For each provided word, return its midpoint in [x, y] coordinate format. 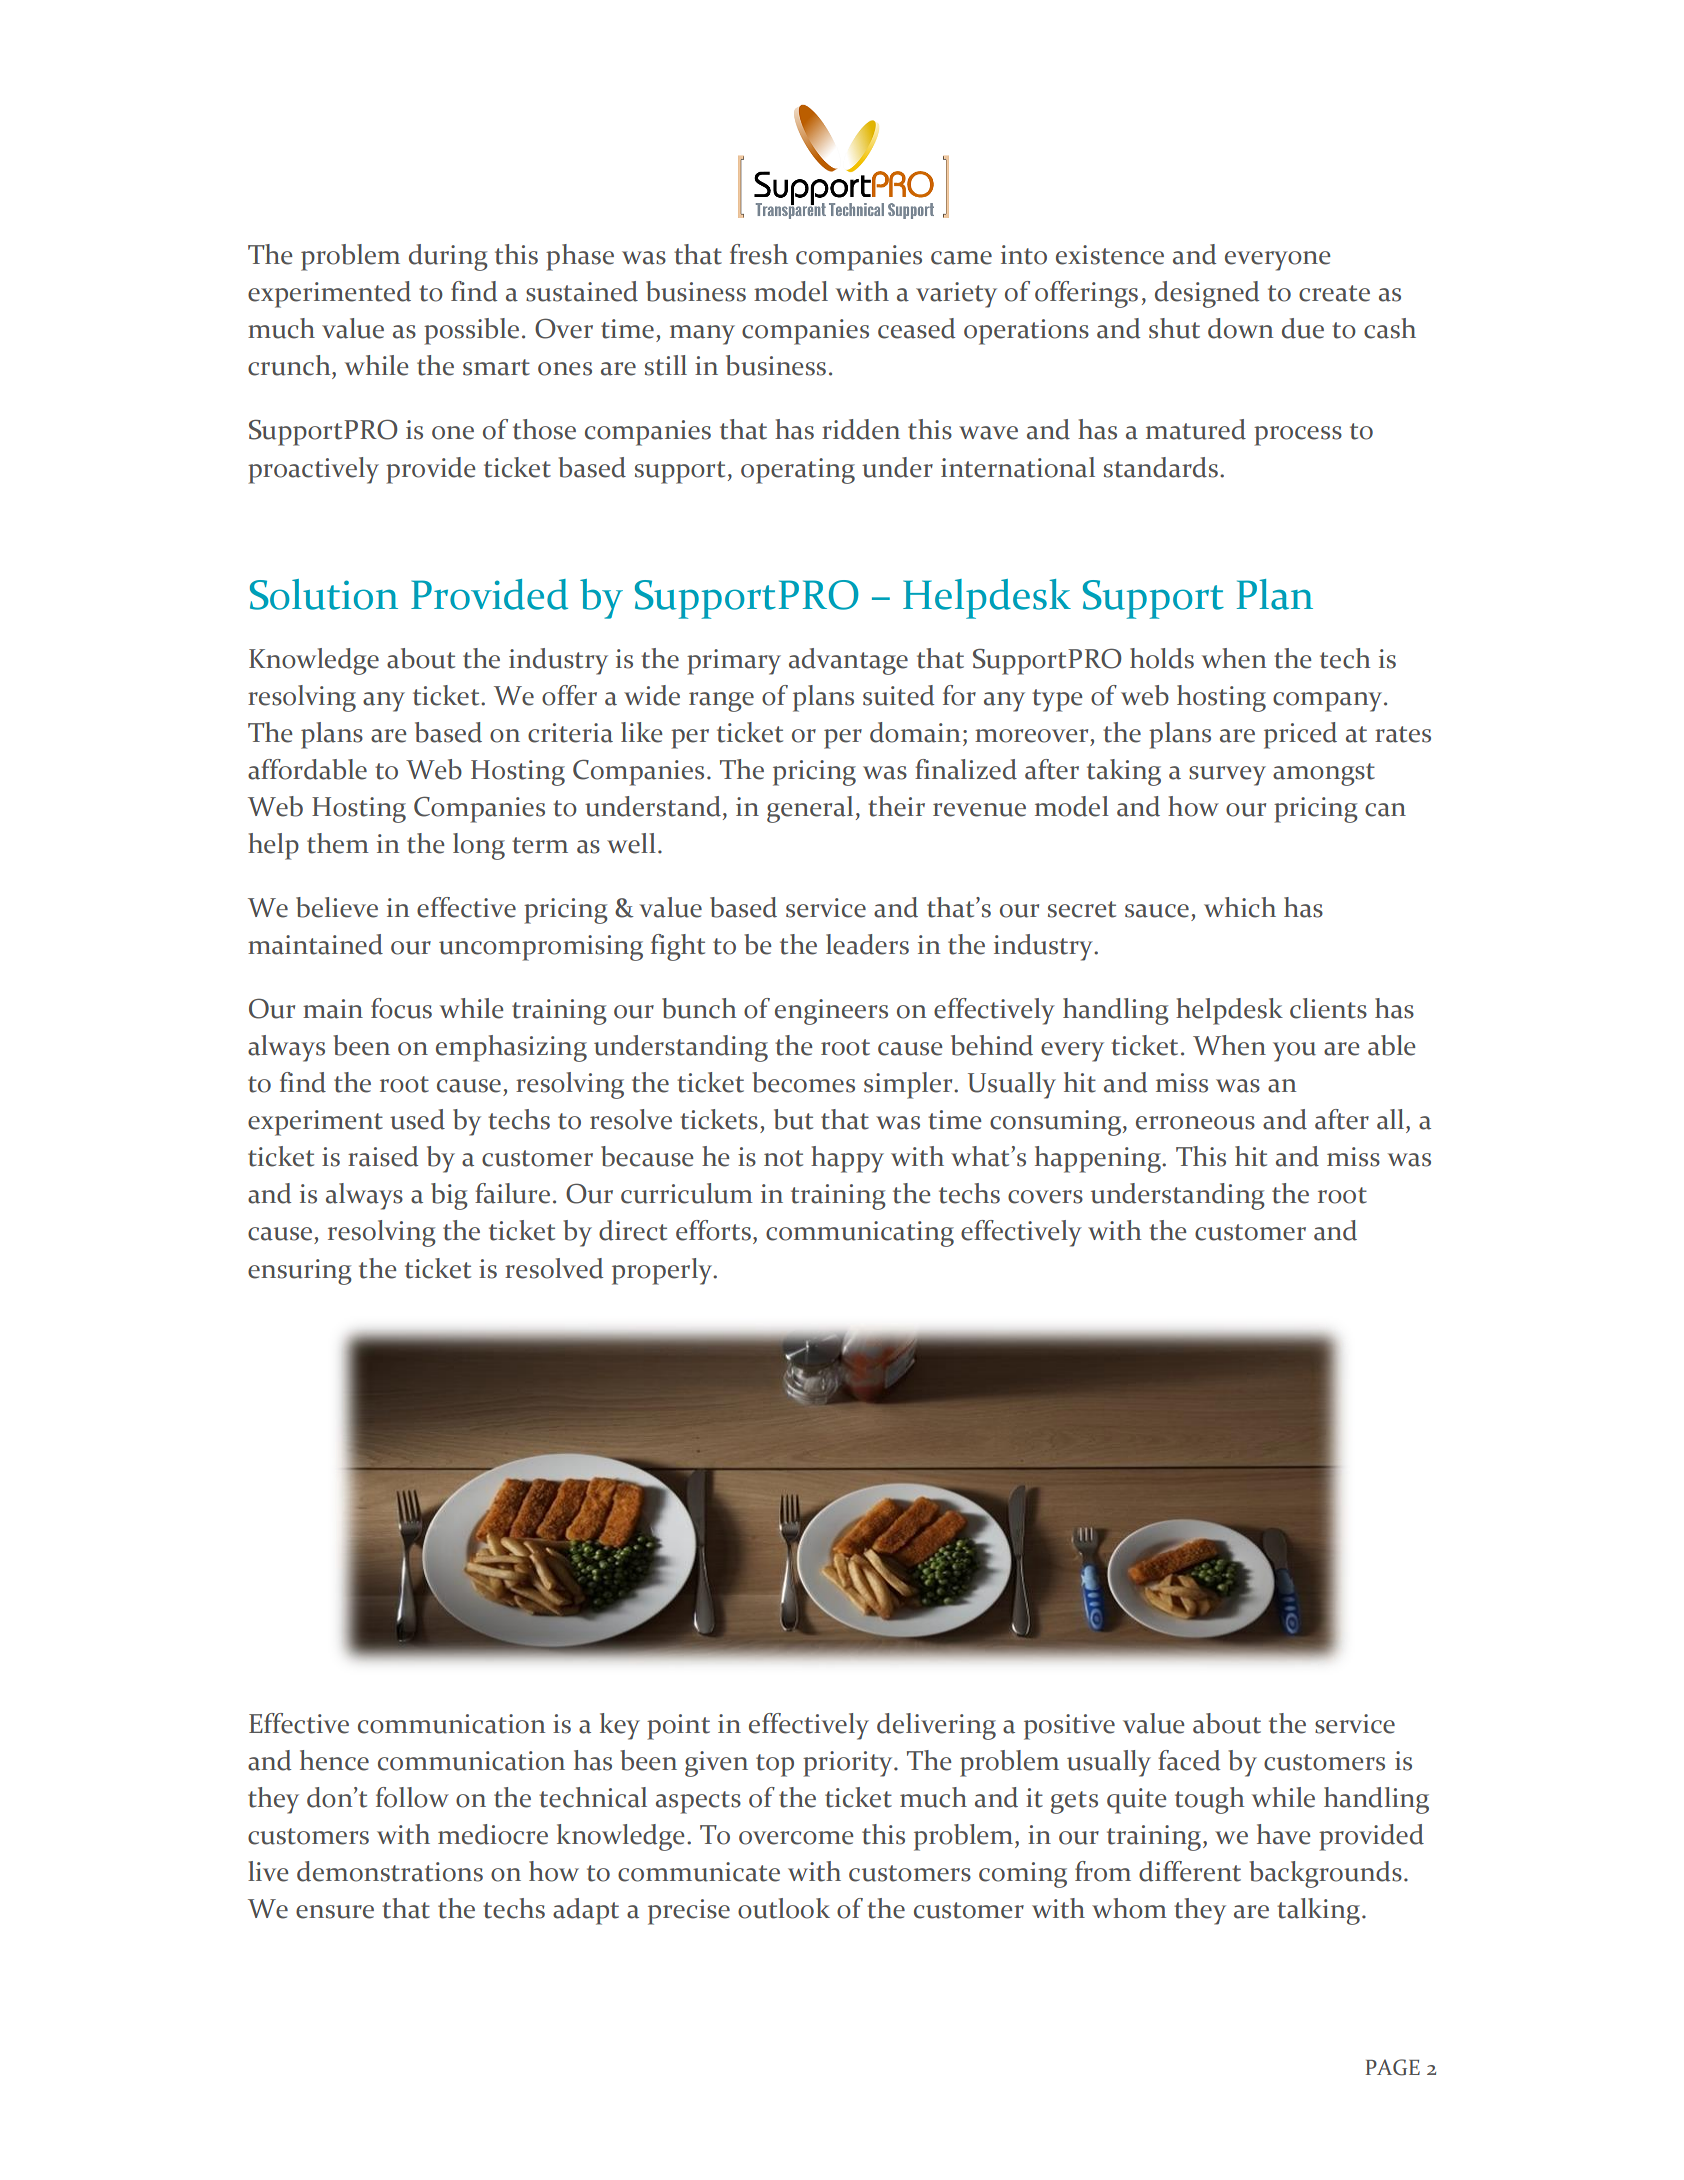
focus [401, 1008]
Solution [324, 594]
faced [1189, 1760]
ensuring [300, 1272]
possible [471, 331]
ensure [335, 1912]
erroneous [1195, 1123]
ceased [916, 328]
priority [849, 1764]
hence [334, 1760]
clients [1328, 1008]
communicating [860, 1234]
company [1329, 702]
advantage [848, 661]
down [1240, 328]
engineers [831, 1012]
